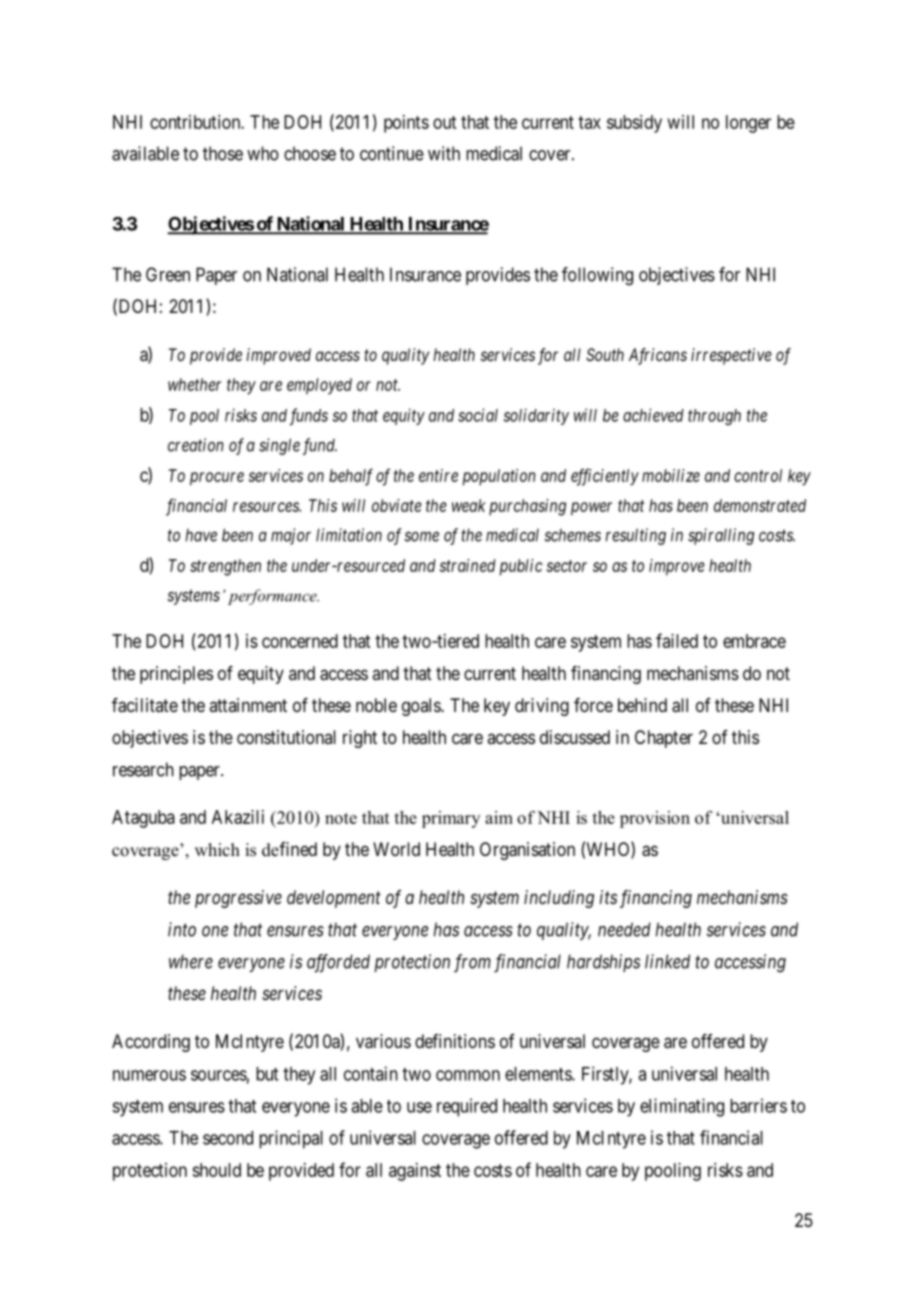 This screenshot has height=1308, width=924. What do you see at coordinates (655, 819) in the screenshot?
I see `provision` at bounding box center [655, 819].
